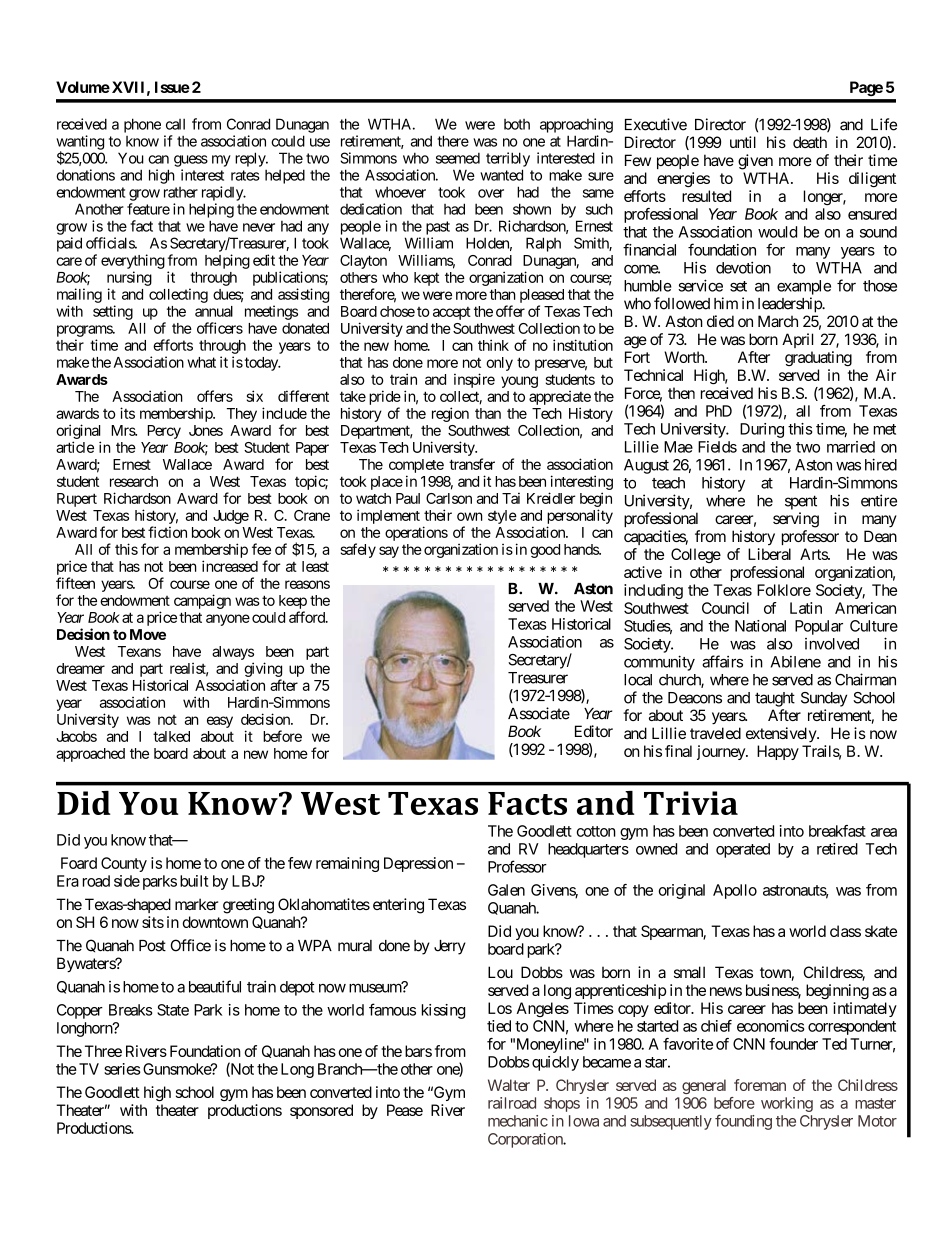 The image size is (952, 1233). I want to click on say, so click(389, 552).
